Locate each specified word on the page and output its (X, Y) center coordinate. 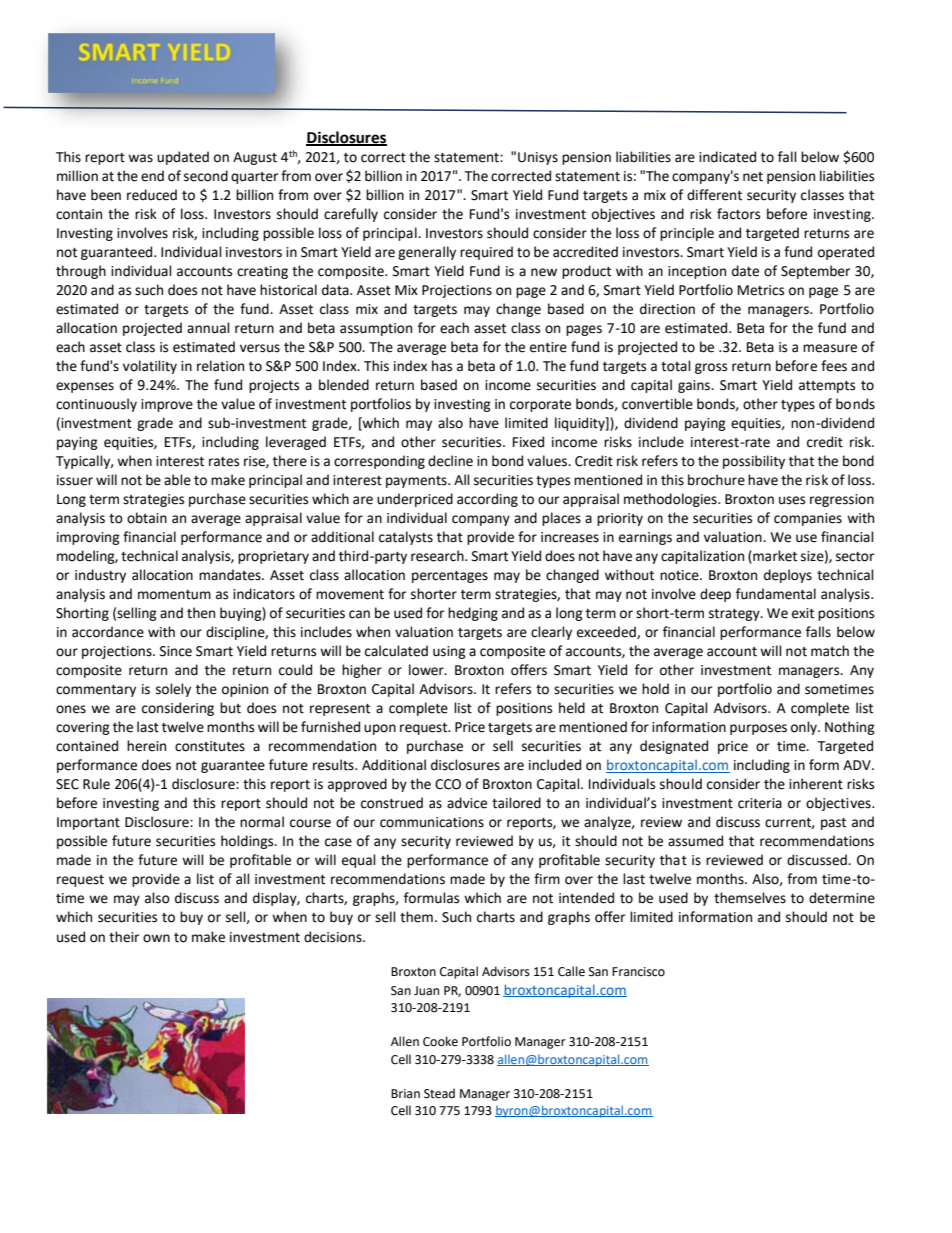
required (486, 253)
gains (695, 386)
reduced (152, 195)
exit (803, 613)
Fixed (528, 442)
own (156, 938)
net (753, 177)
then (201, 613)
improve (167, 405)
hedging (473, 614)
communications (432, 822)
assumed (695, 841)
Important (88, 823)
